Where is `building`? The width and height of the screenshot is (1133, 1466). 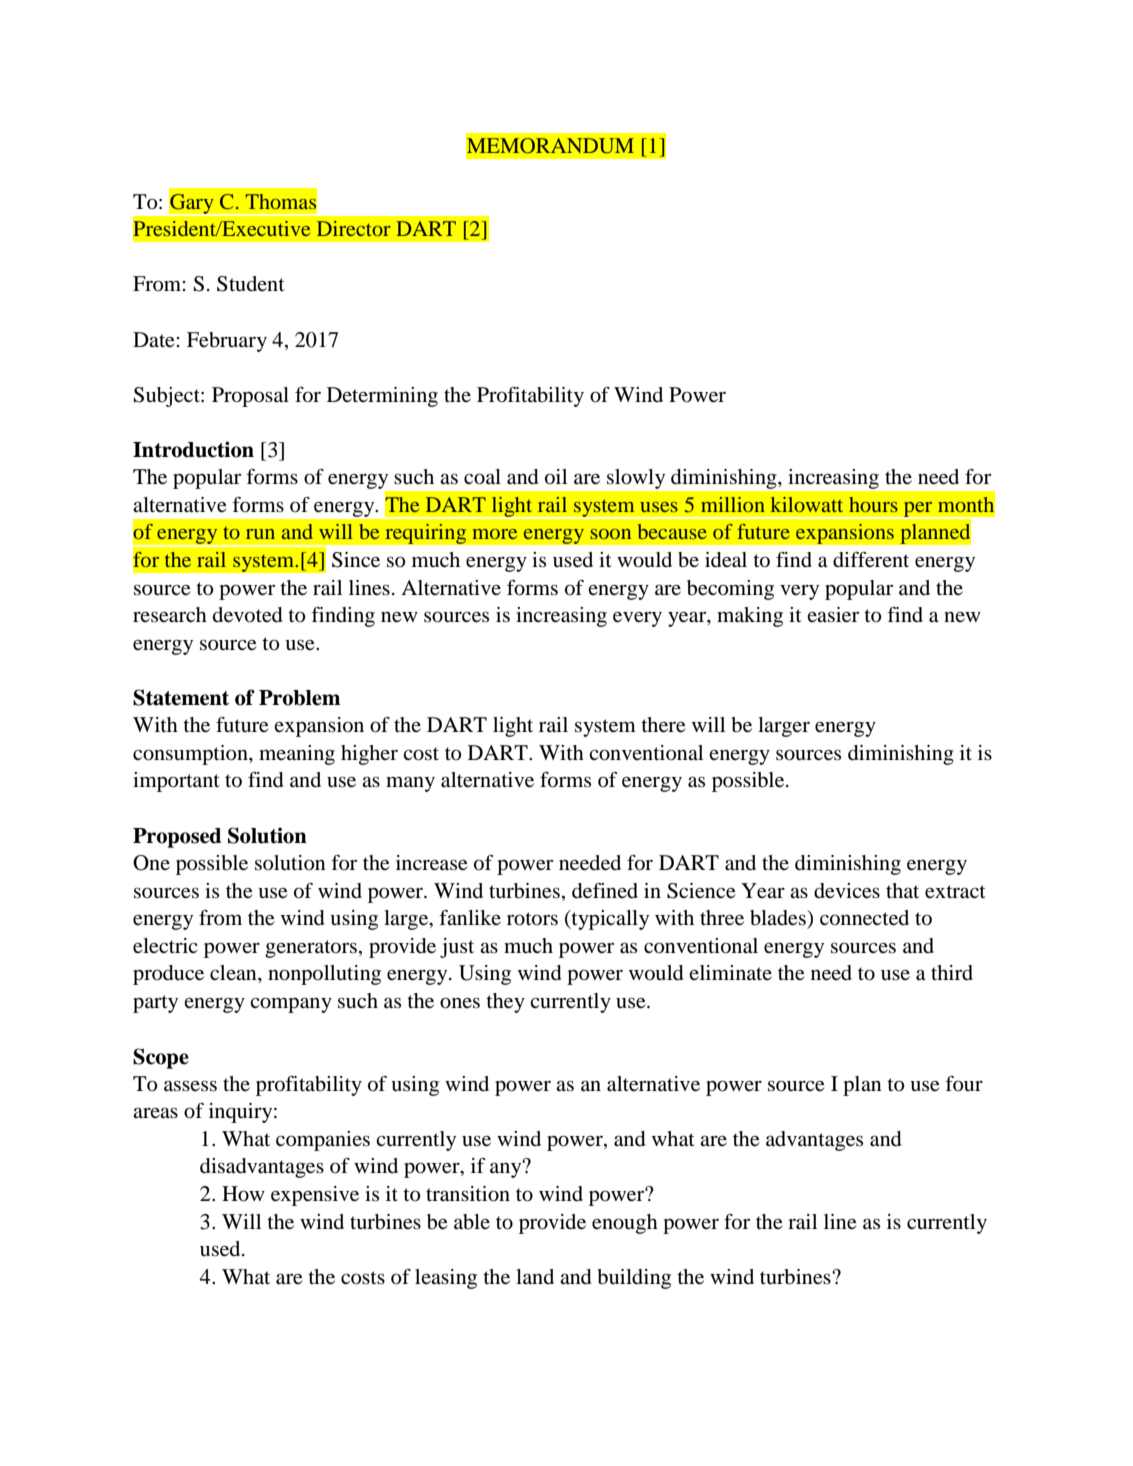
building is located at coordinates (634, 1279).
